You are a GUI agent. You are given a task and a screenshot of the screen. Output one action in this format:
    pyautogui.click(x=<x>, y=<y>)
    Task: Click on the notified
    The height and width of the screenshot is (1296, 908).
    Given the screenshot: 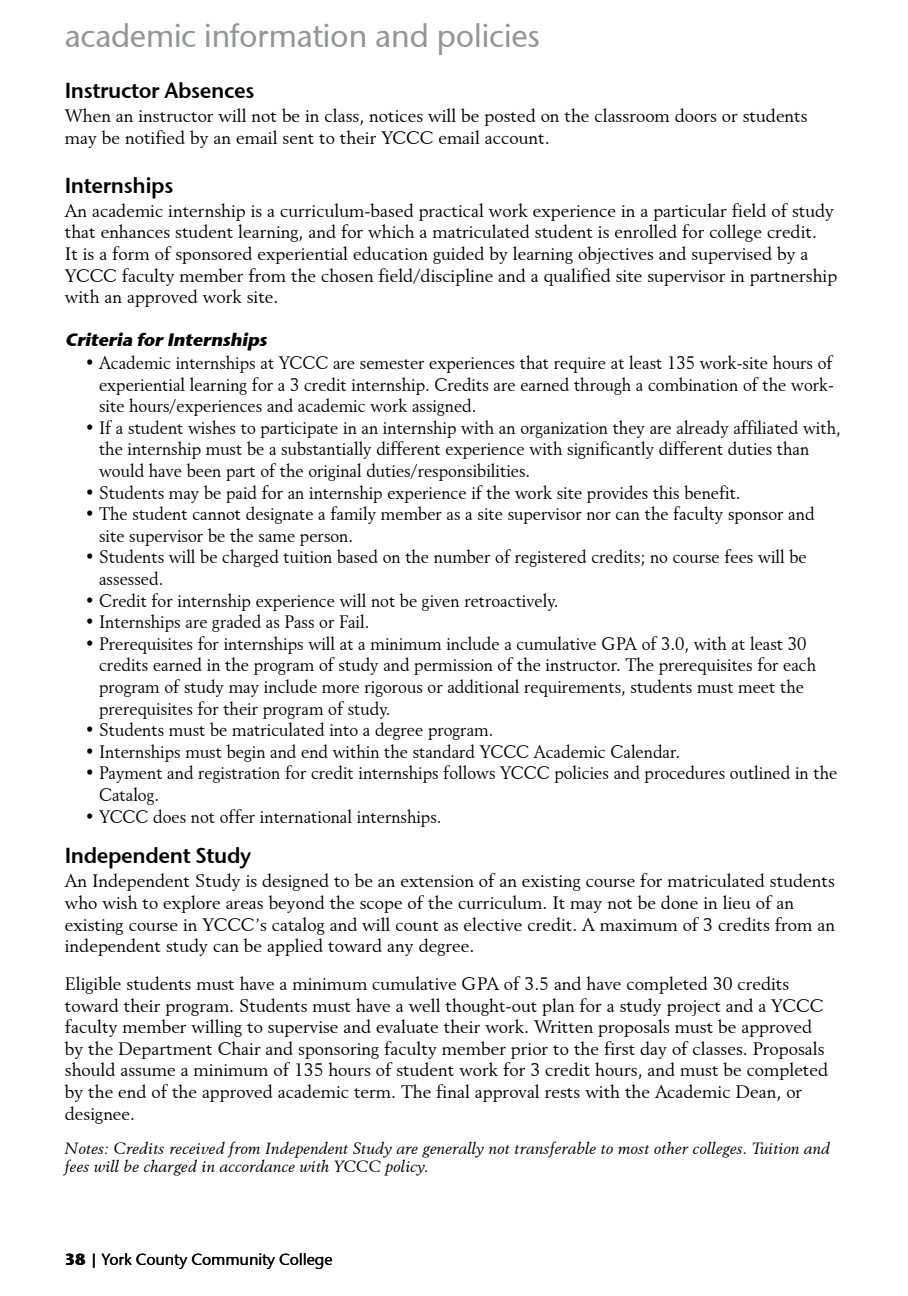 What is the action you would take?
    pyautogui.click(x=155, y=137)
